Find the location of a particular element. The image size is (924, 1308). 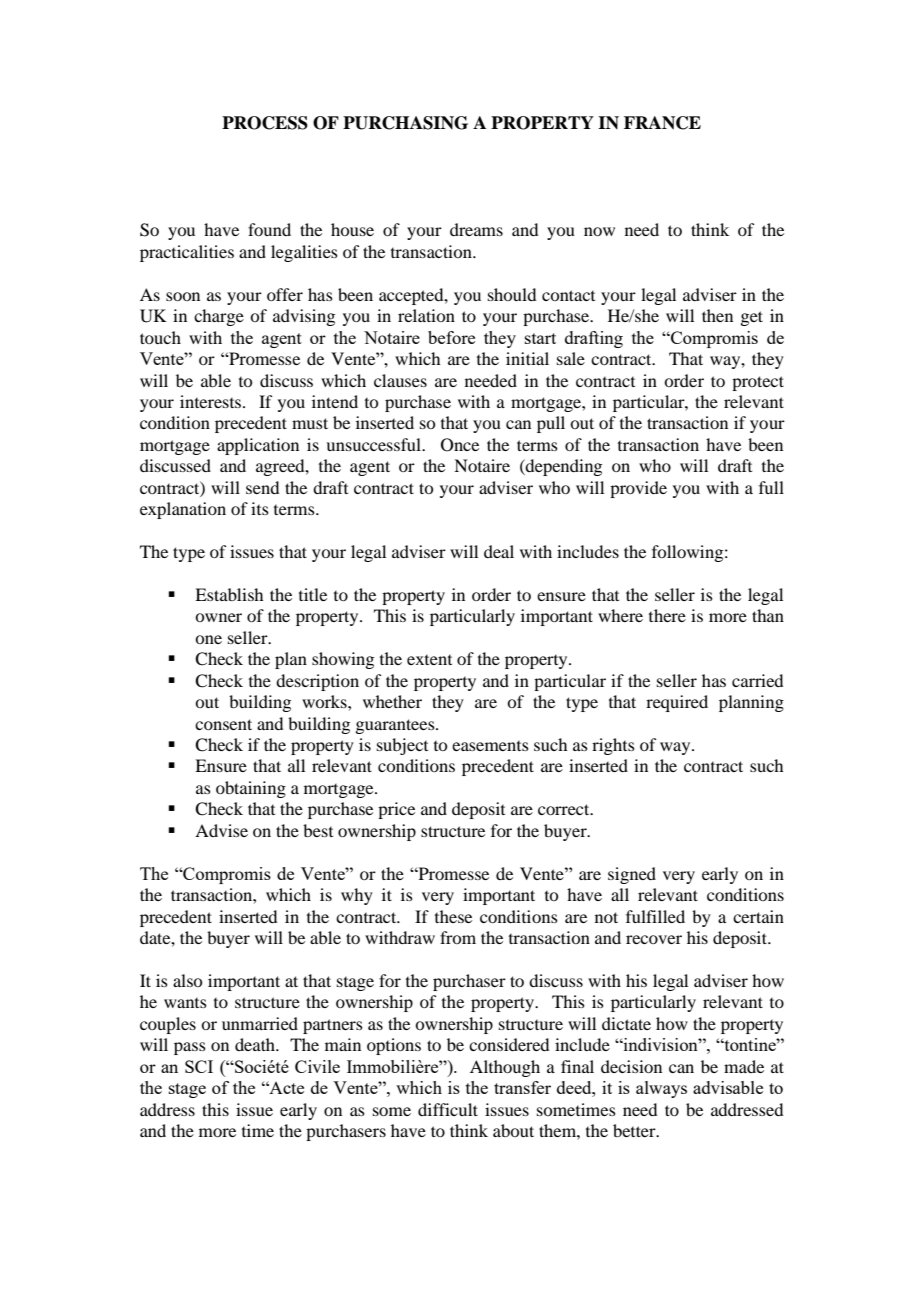

PROCESS is located at coordinates (265, 123).
